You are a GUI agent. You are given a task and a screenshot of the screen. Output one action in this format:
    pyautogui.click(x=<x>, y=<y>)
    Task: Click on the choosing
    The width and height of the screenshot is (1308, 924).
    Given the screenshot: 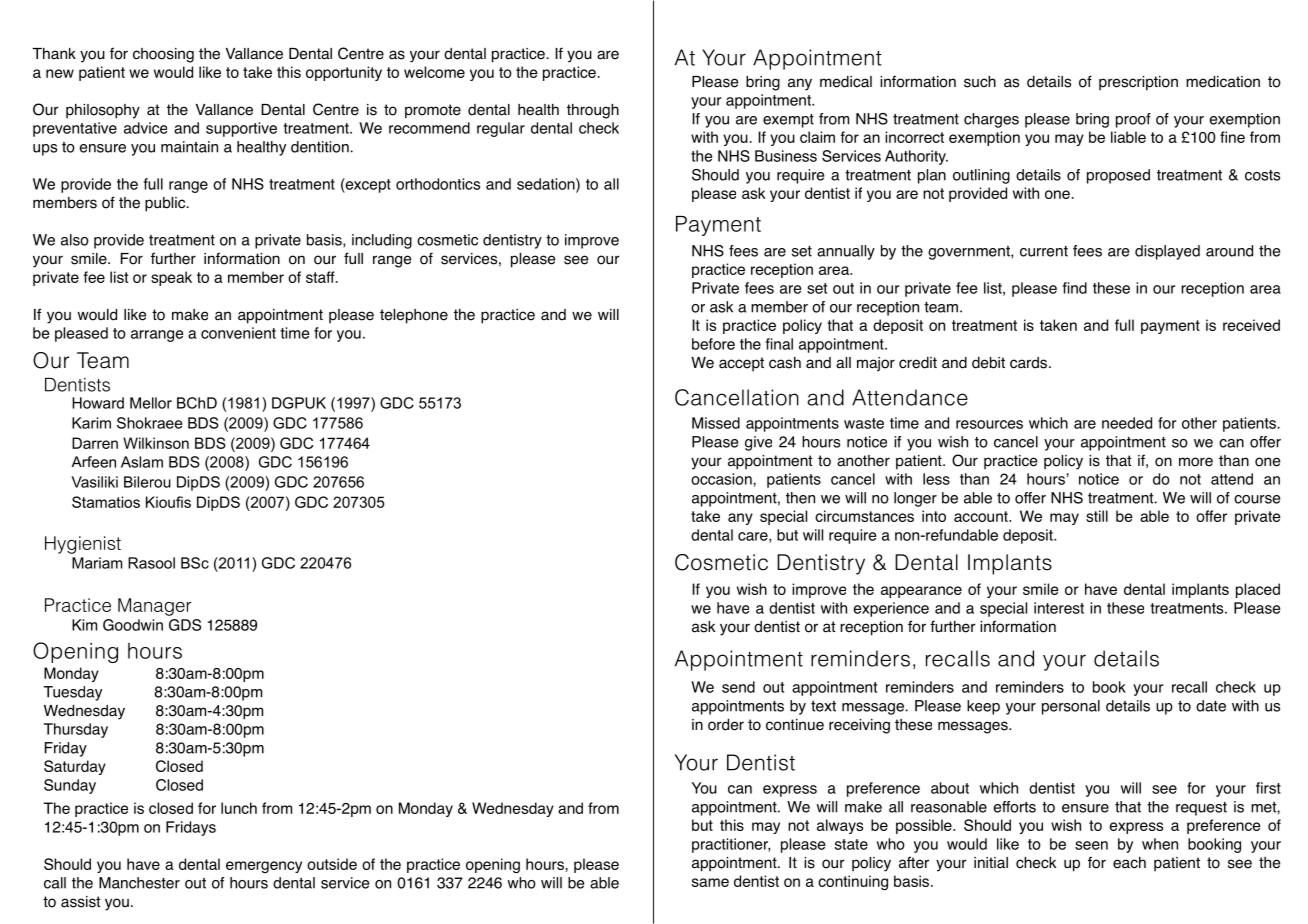 What is the action you would take?
    pyautogui.click(x=163, y=55)
